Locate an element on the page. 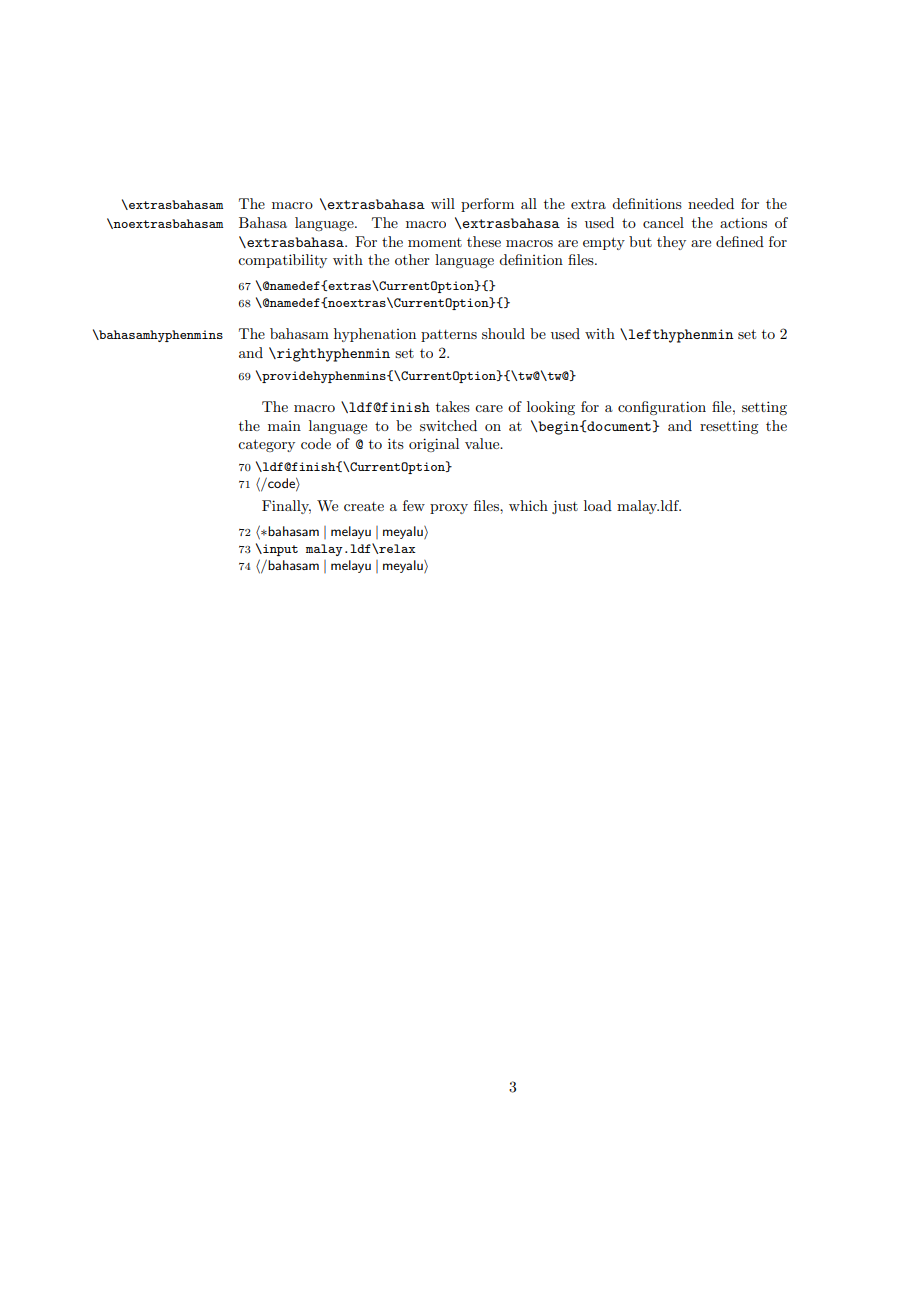 Image resolution: width=924 pixels, height=1308 pixels. care is located at coordinates (489, 408).
